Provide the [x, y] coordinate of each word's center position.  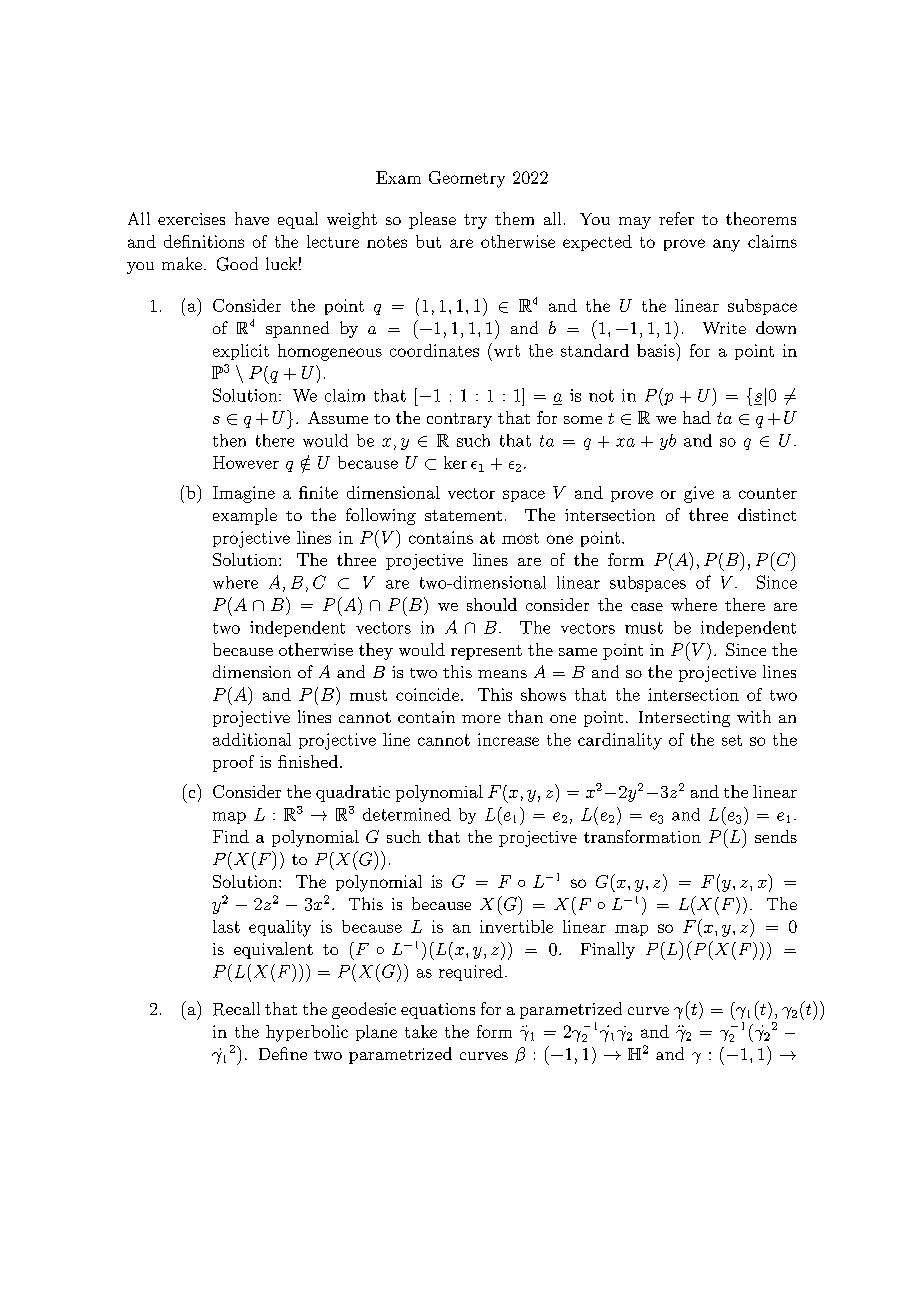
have [252, 218]
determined [407, 814]
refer [676, 218]
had [697, 417]
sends [776, 836]
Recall [236, 1009]
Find [231, 836]
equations [438, 1011]
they [376, 651]
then [229, 440]
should [492, 604]
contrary [459, 420]
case [647, 607]
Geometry [467, 179]
